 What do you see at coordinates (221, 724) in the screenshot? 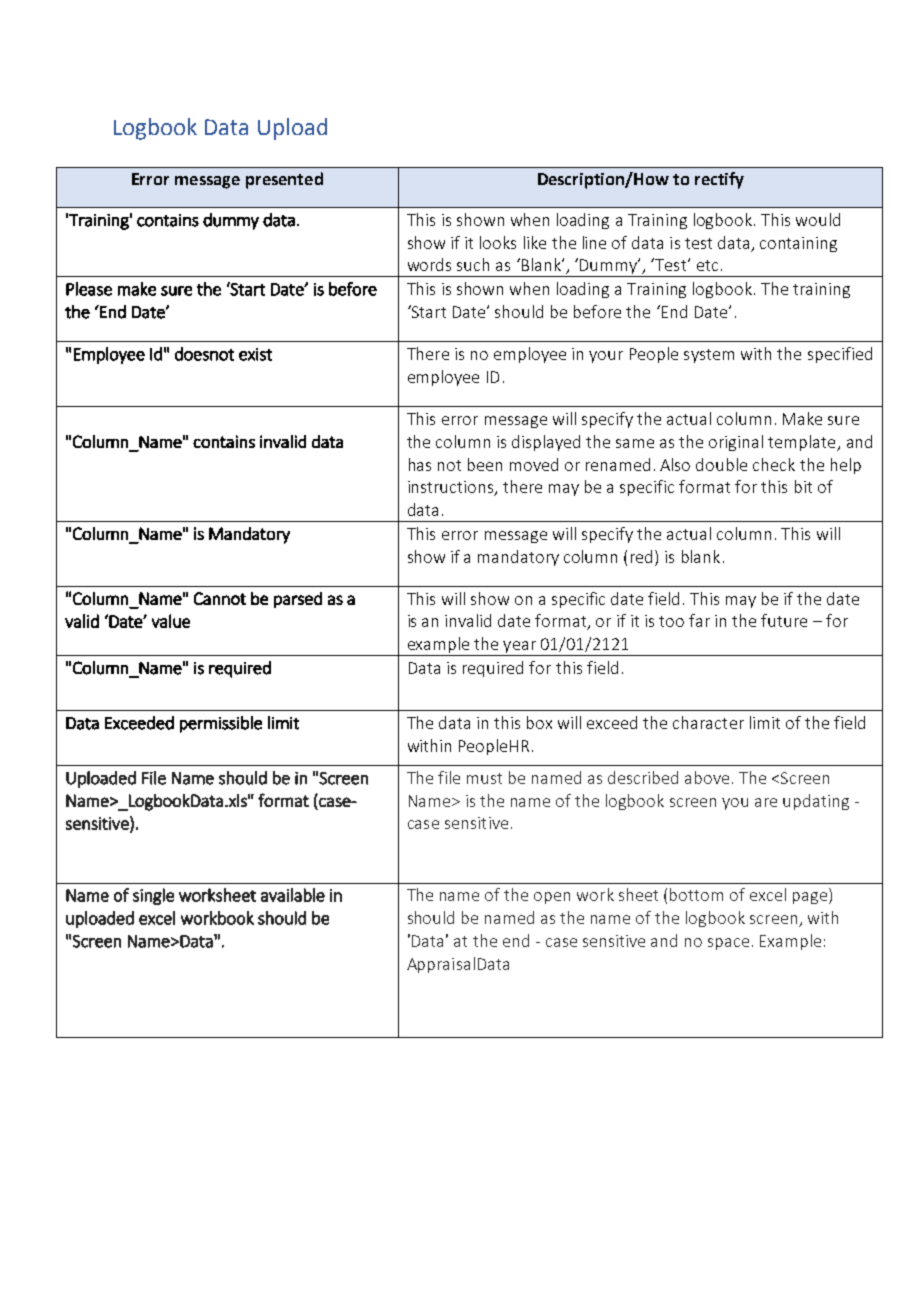
I see `permissible` at bounding box center [221, 724].
